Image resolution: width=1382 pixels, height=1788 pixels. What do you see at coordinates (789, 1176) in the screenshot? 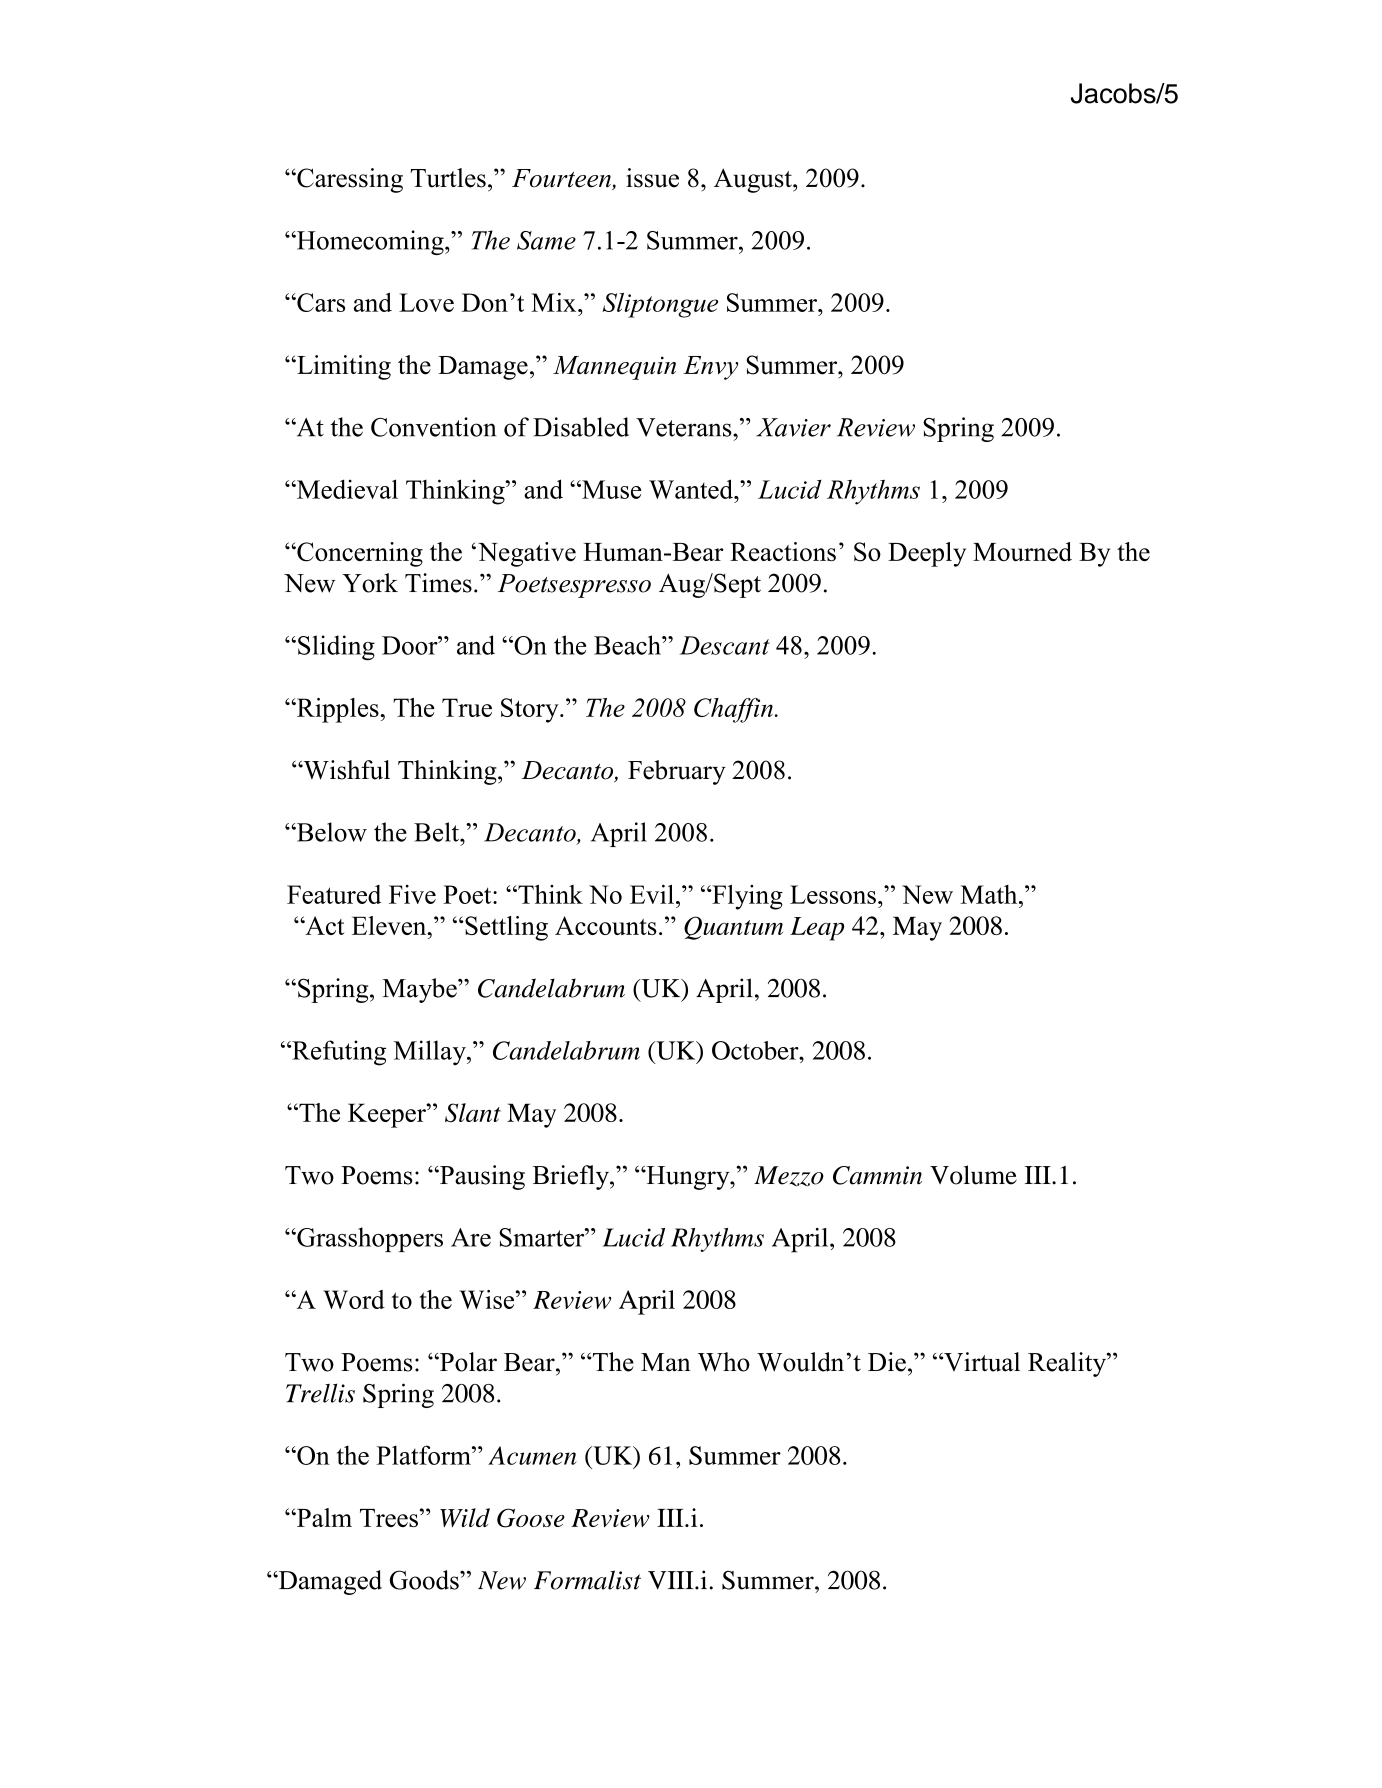
I see `Mezzo` at bounding box center [789, 1176].
